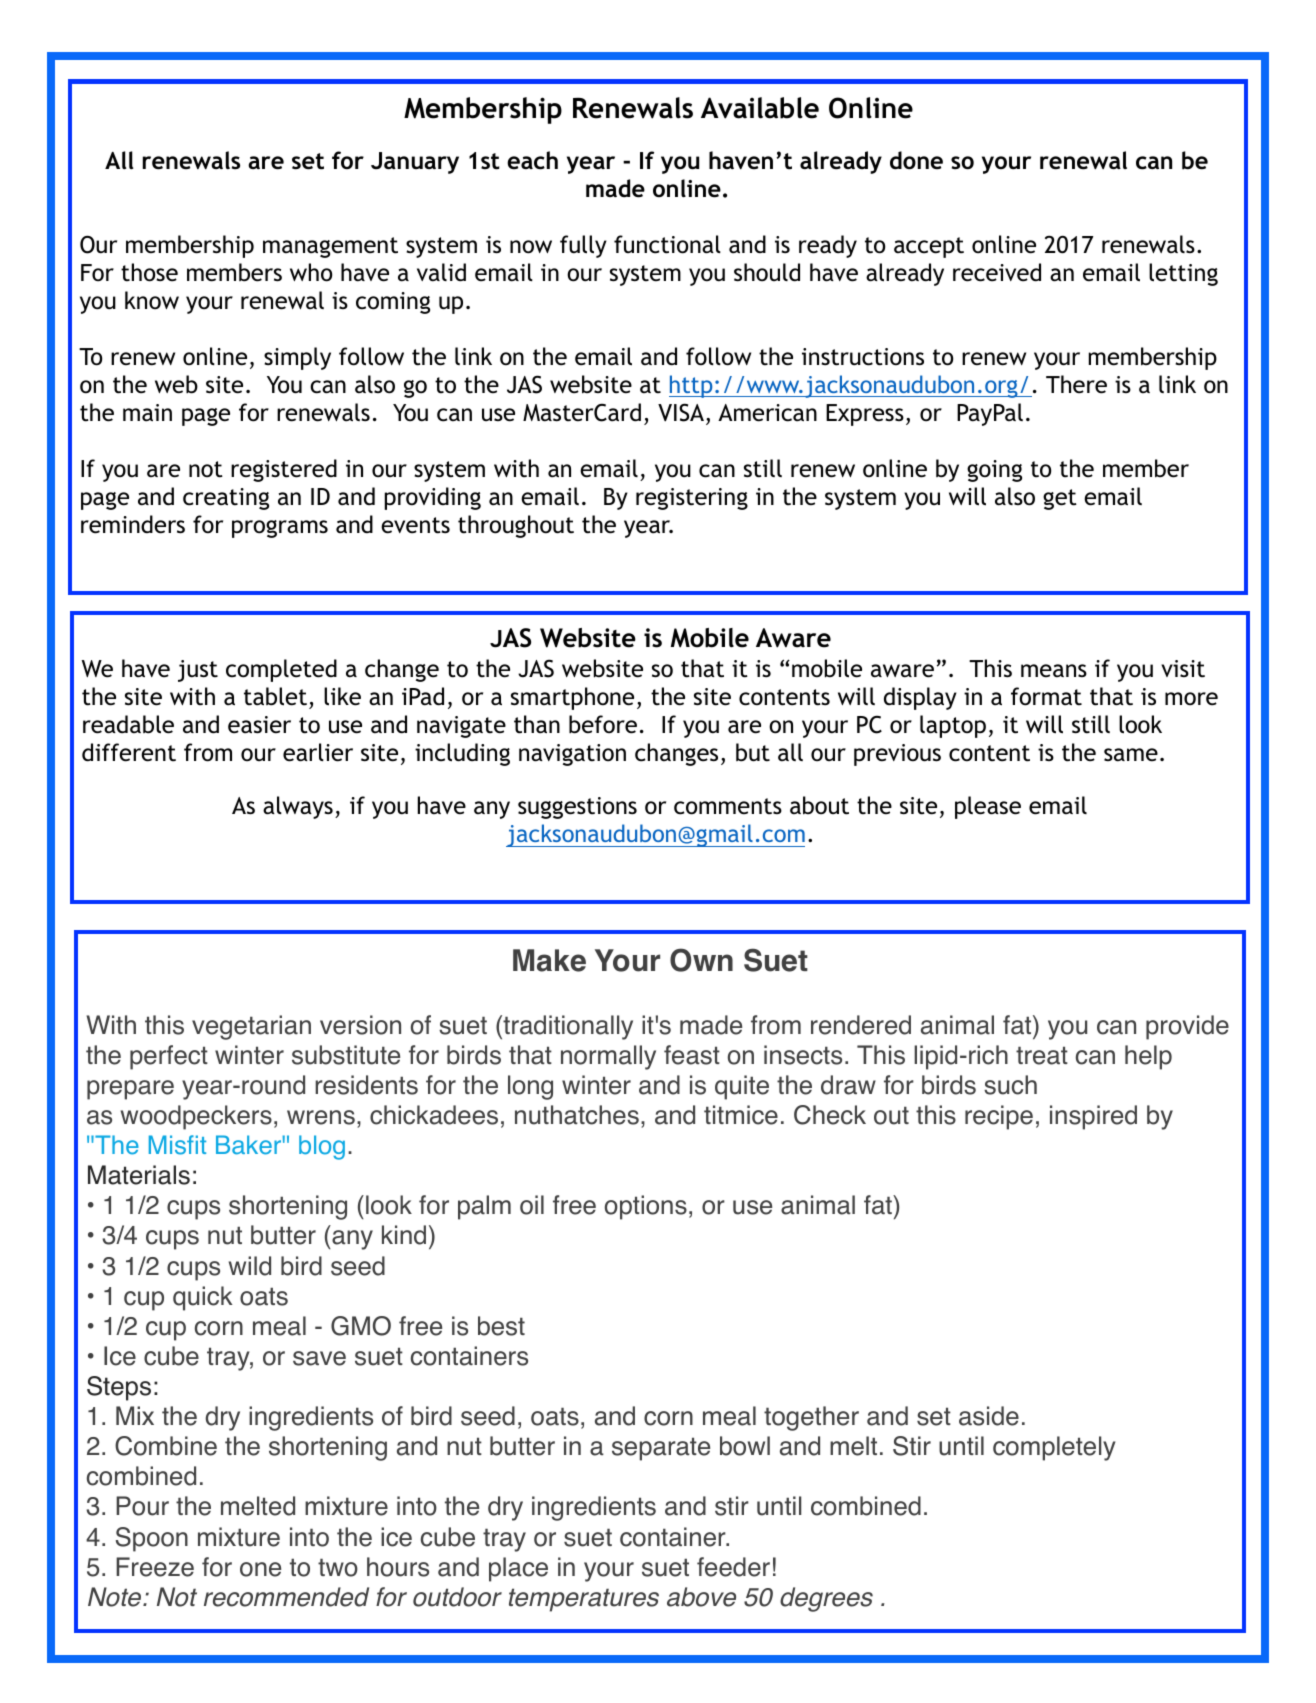 This document has height=1703, width=1316. What do you see at coordinates (298, 807) in the document?
I see `always` at bounding box center [298, 807].
